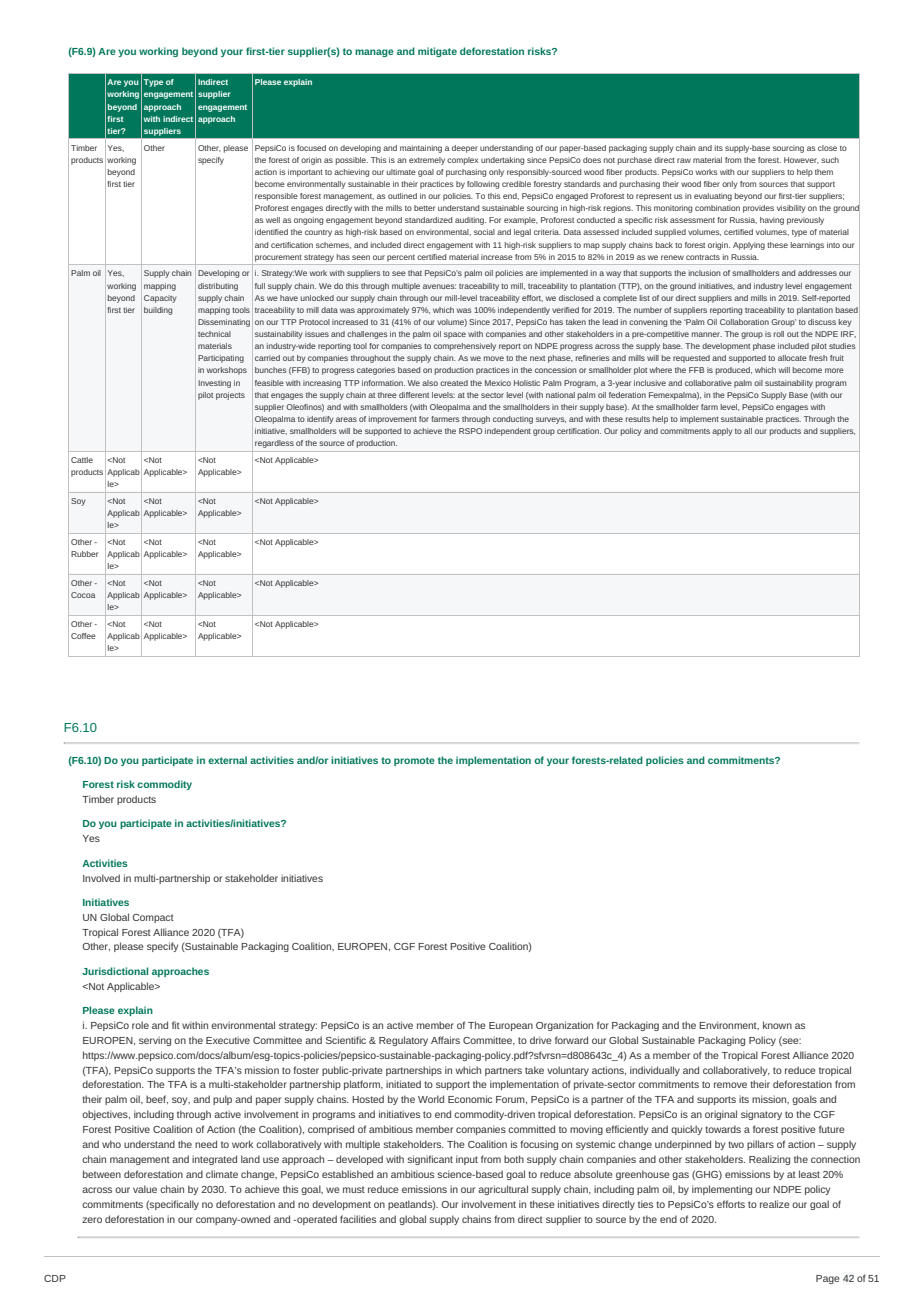 This screenshot has width=924, height=1308. I want to click on promote, so click(414, 761).
